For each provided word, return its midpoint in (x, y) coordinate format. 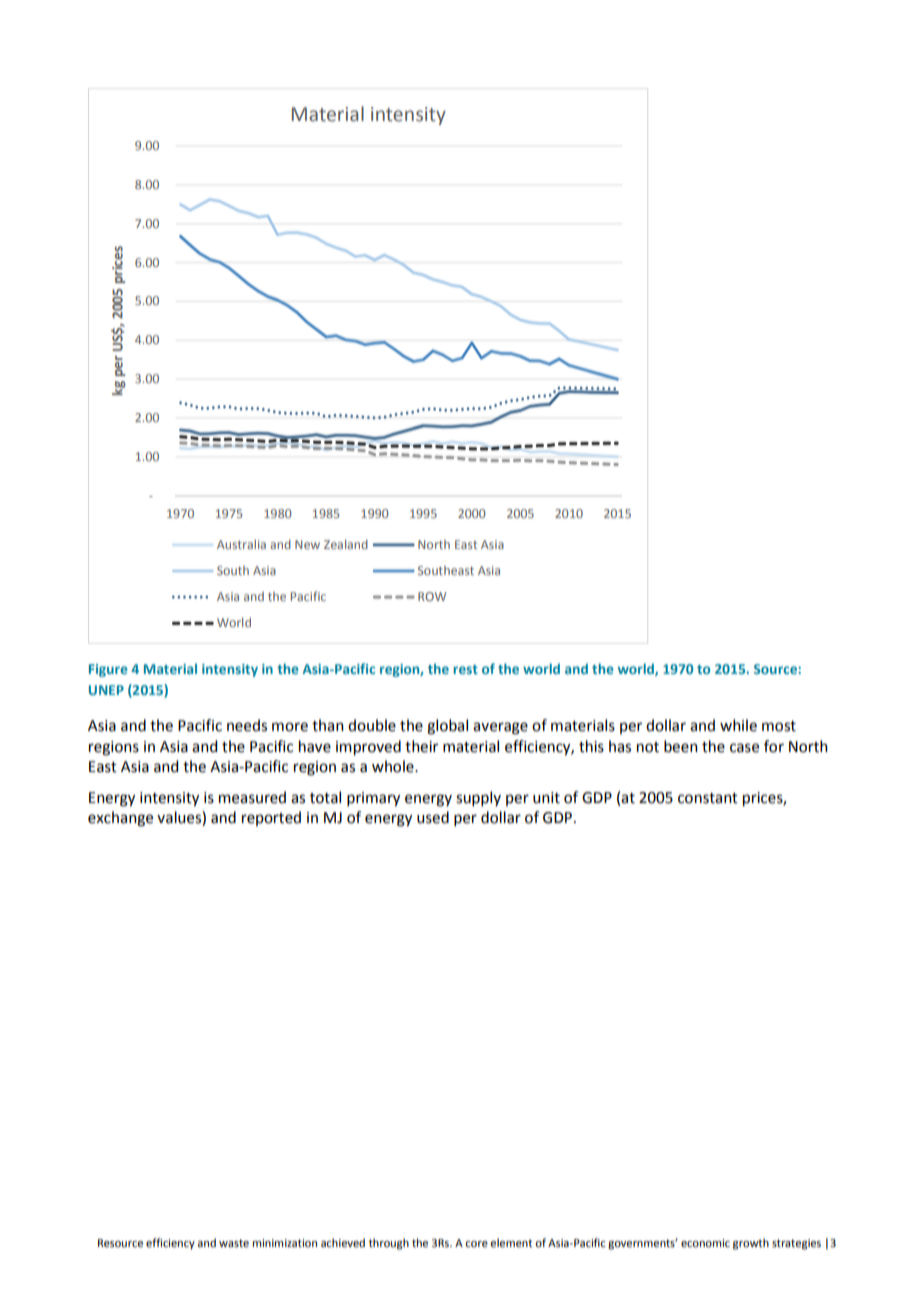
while (738, 725)
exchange (120, 819)
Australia (241, 544)
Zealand (346, 544)
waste (234, 1243)
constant (708, 798)
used (433, 817)
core (476, 1244)
